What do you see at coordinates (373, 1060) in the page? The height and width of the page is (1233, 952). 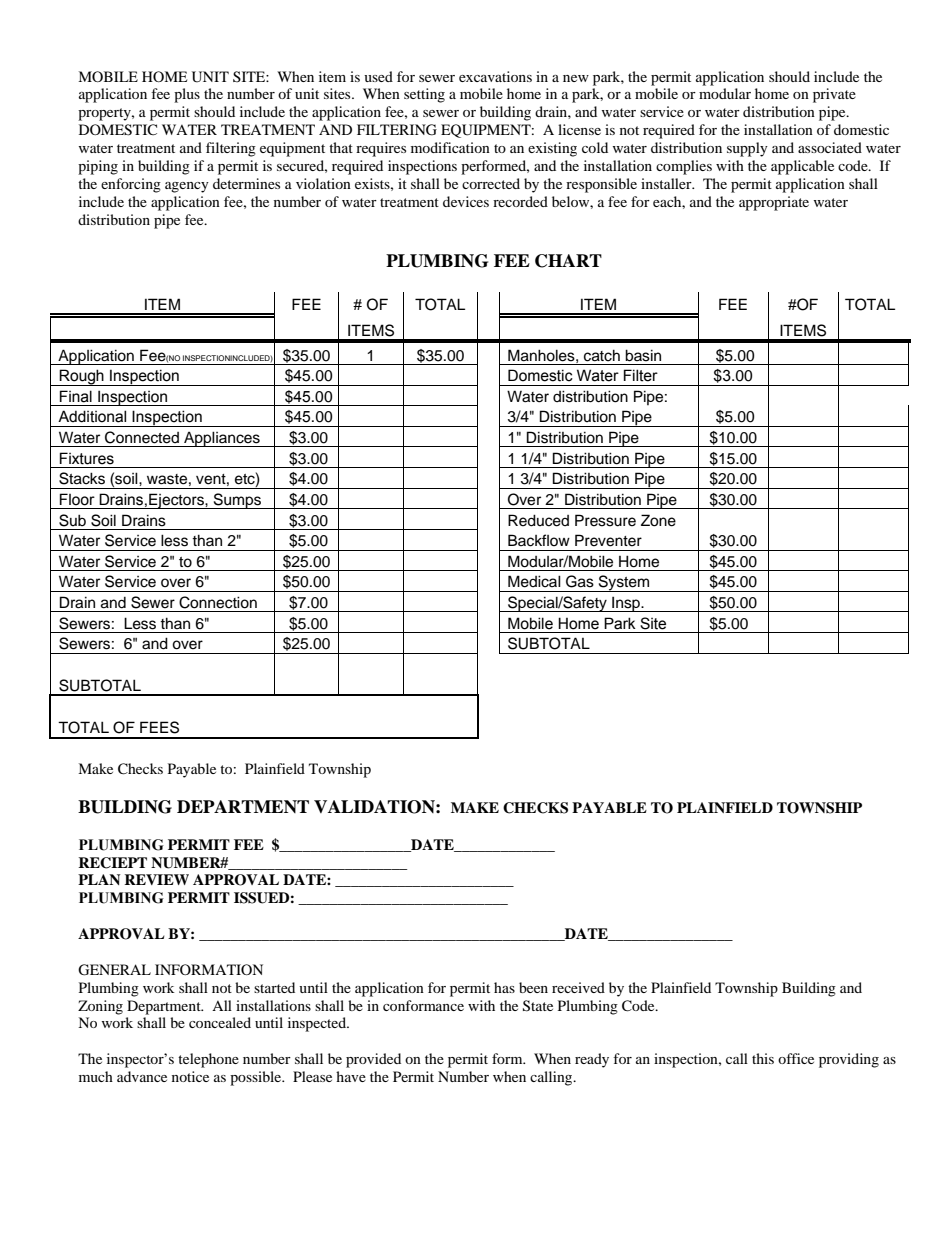 I see `provided` at bounding box center [373, 1060].
